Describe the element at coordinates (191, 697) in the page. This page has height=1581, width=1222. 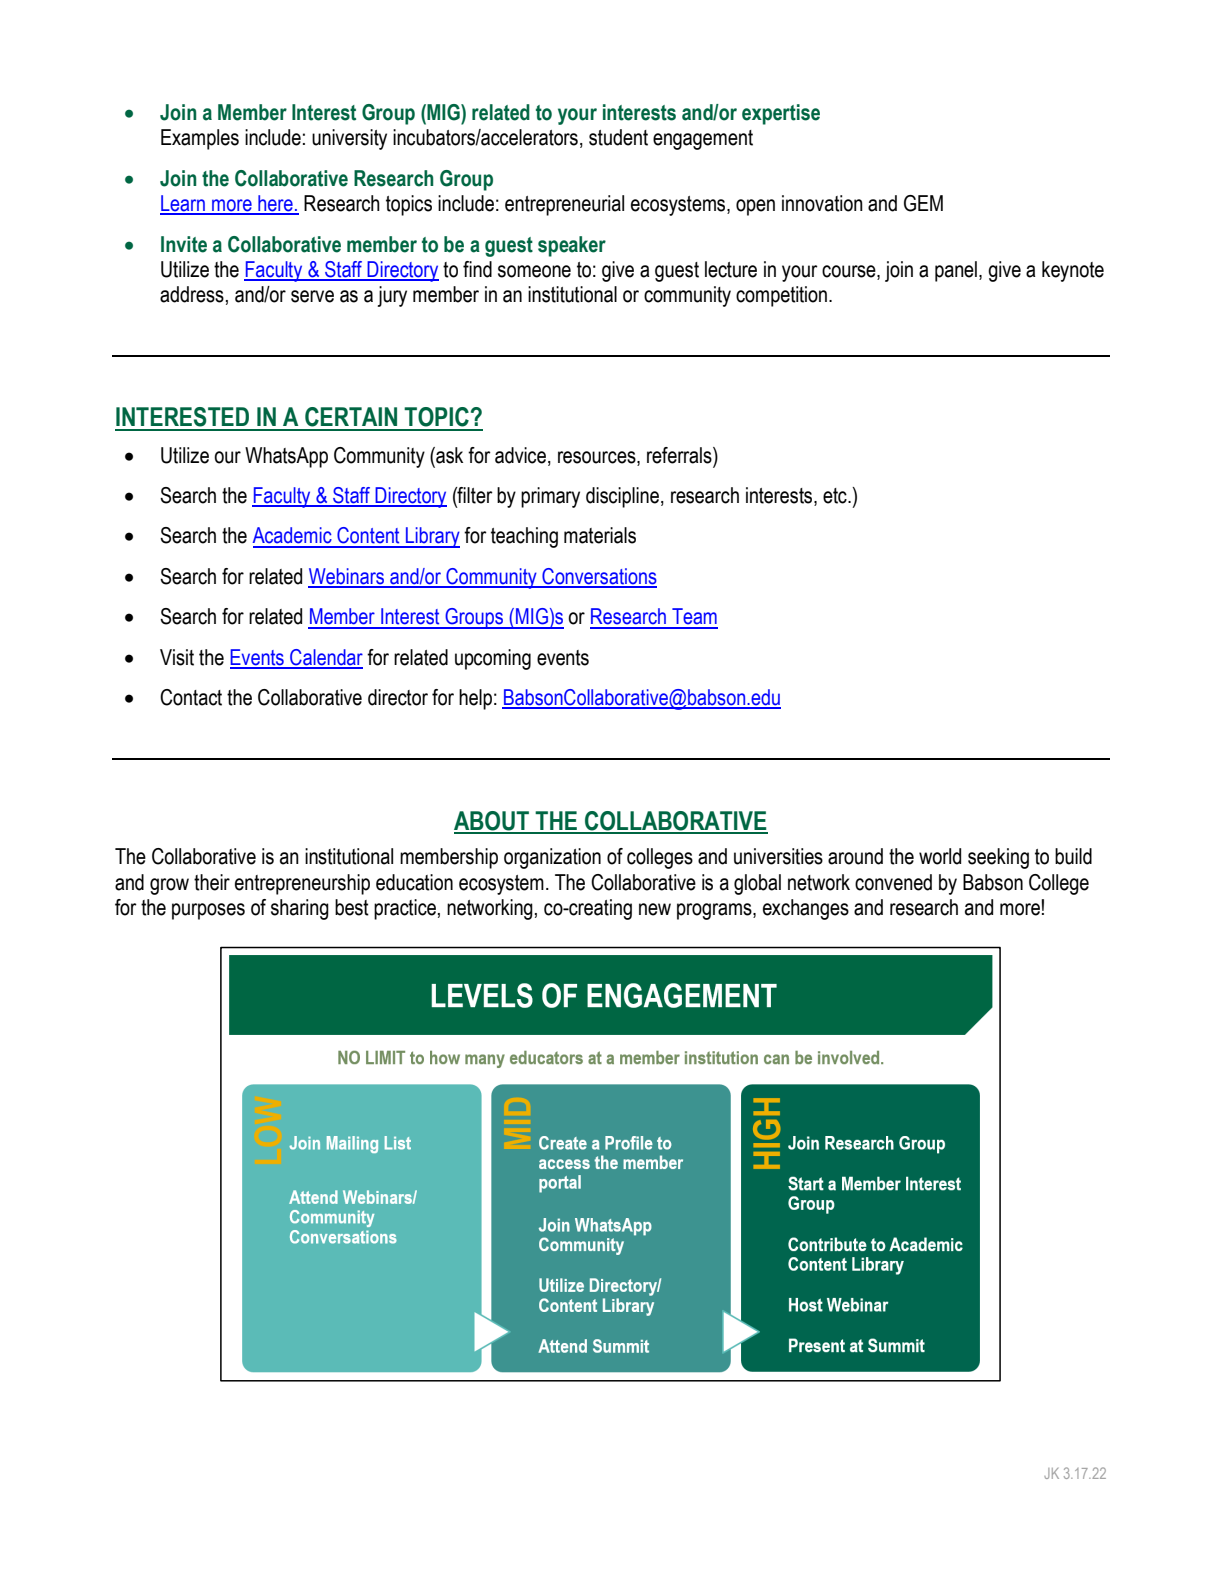
I see `Contact` at that location.
